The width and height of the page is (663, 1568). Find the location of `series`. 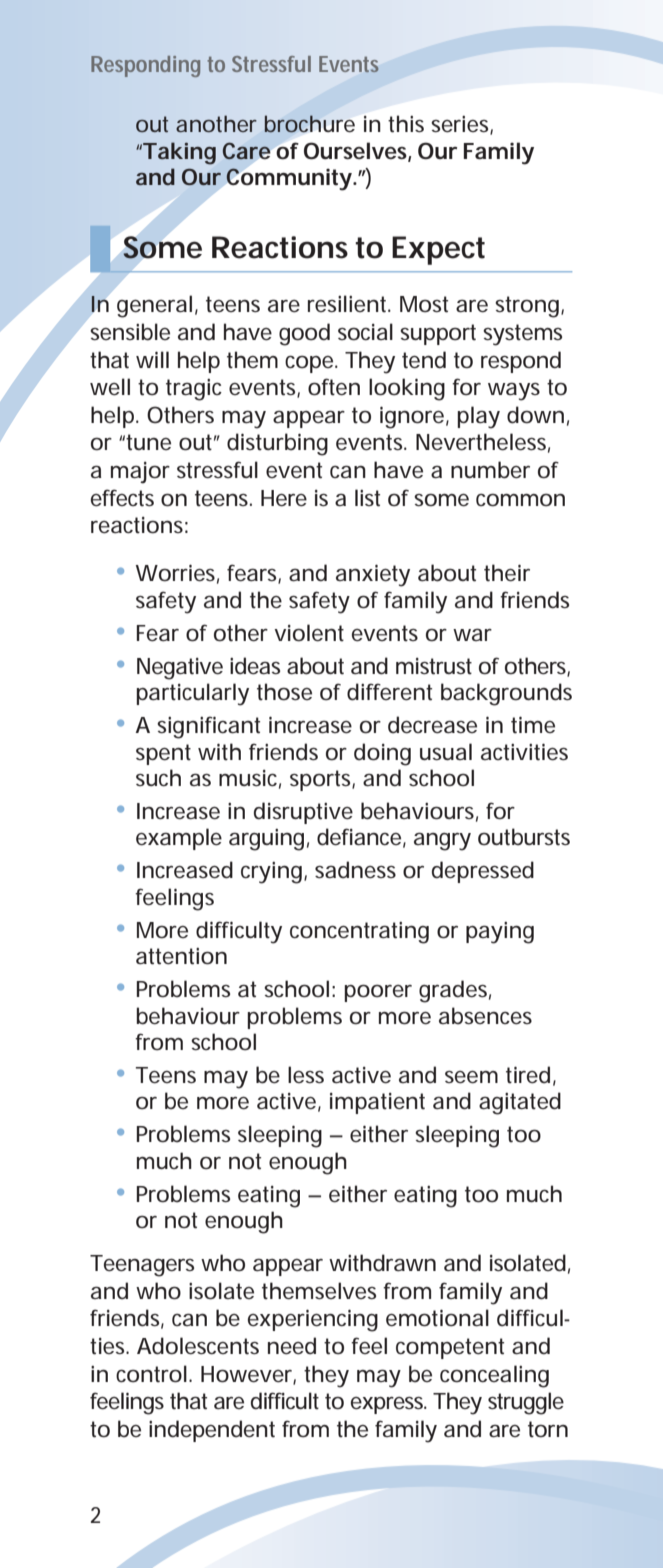

series is located at coordinates (459, 124).
